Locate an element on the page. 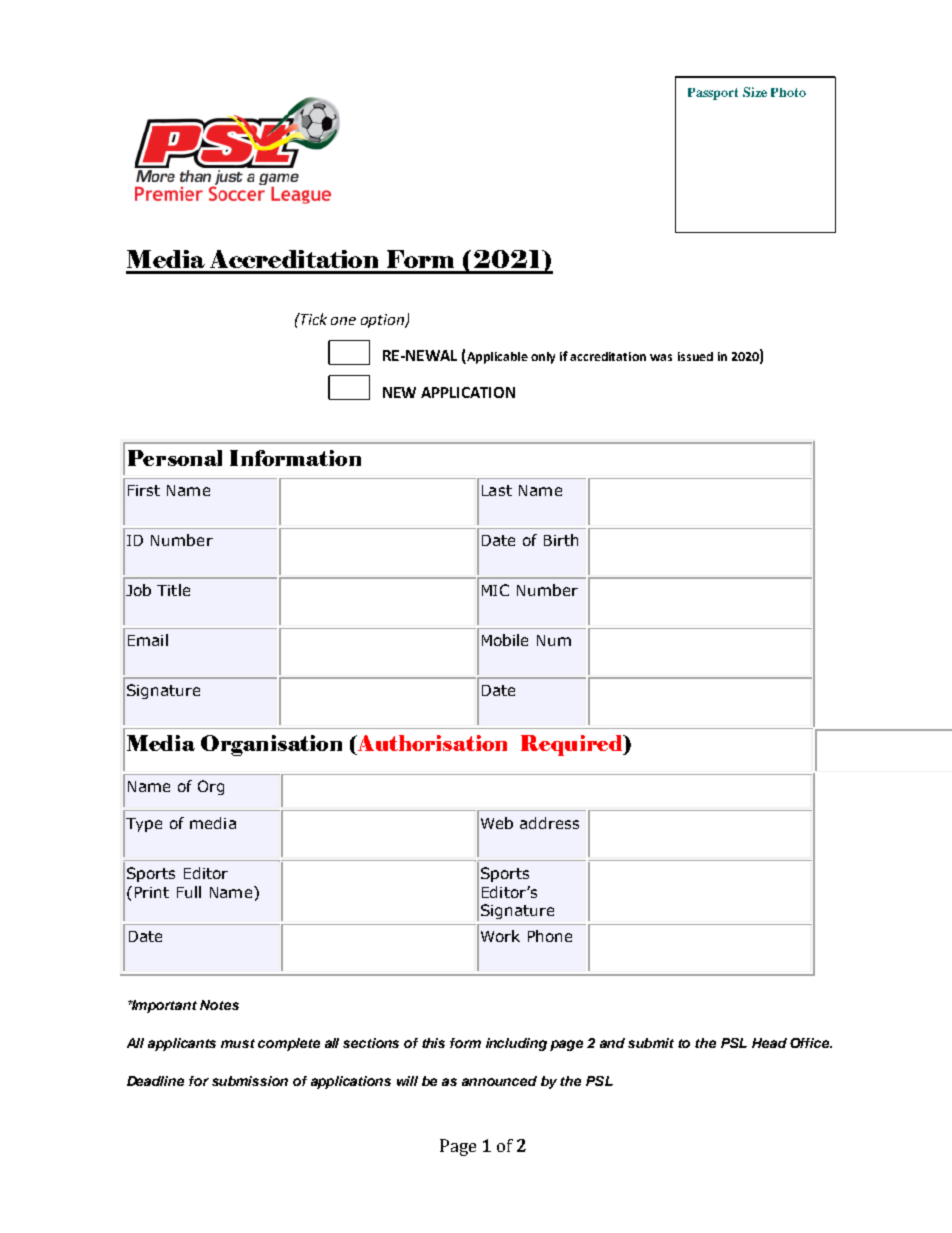  must is located at coordinates (238, 1043).
